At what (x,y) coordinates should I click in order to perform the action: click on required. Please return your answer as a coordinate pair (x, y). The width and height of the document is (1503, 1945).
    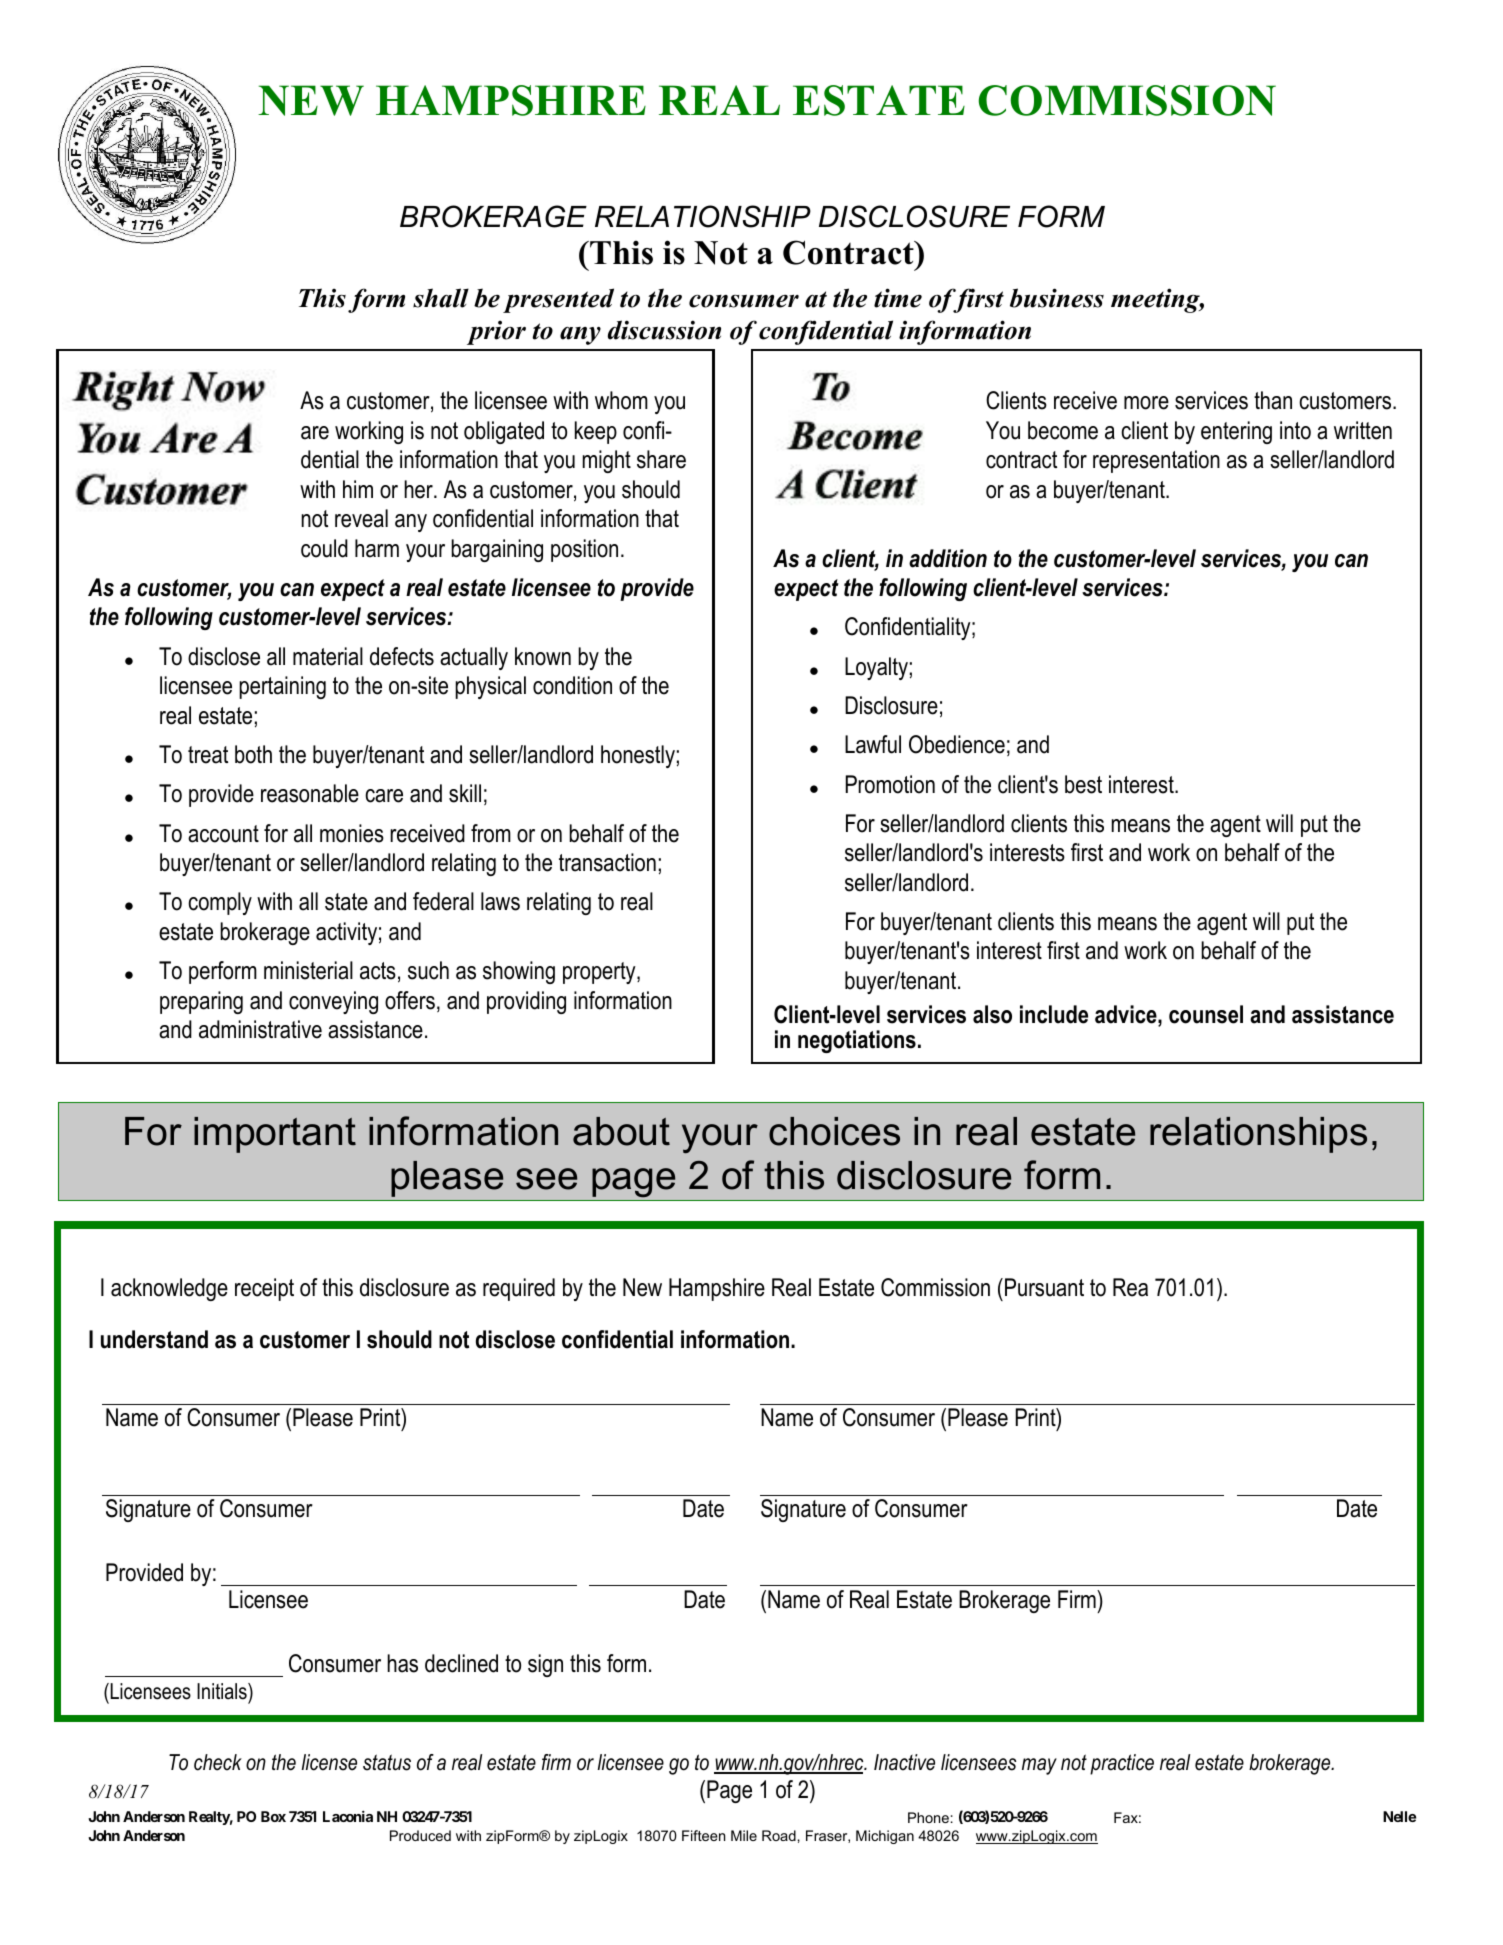
    Looking at the image, I should click on (519, 1289).
